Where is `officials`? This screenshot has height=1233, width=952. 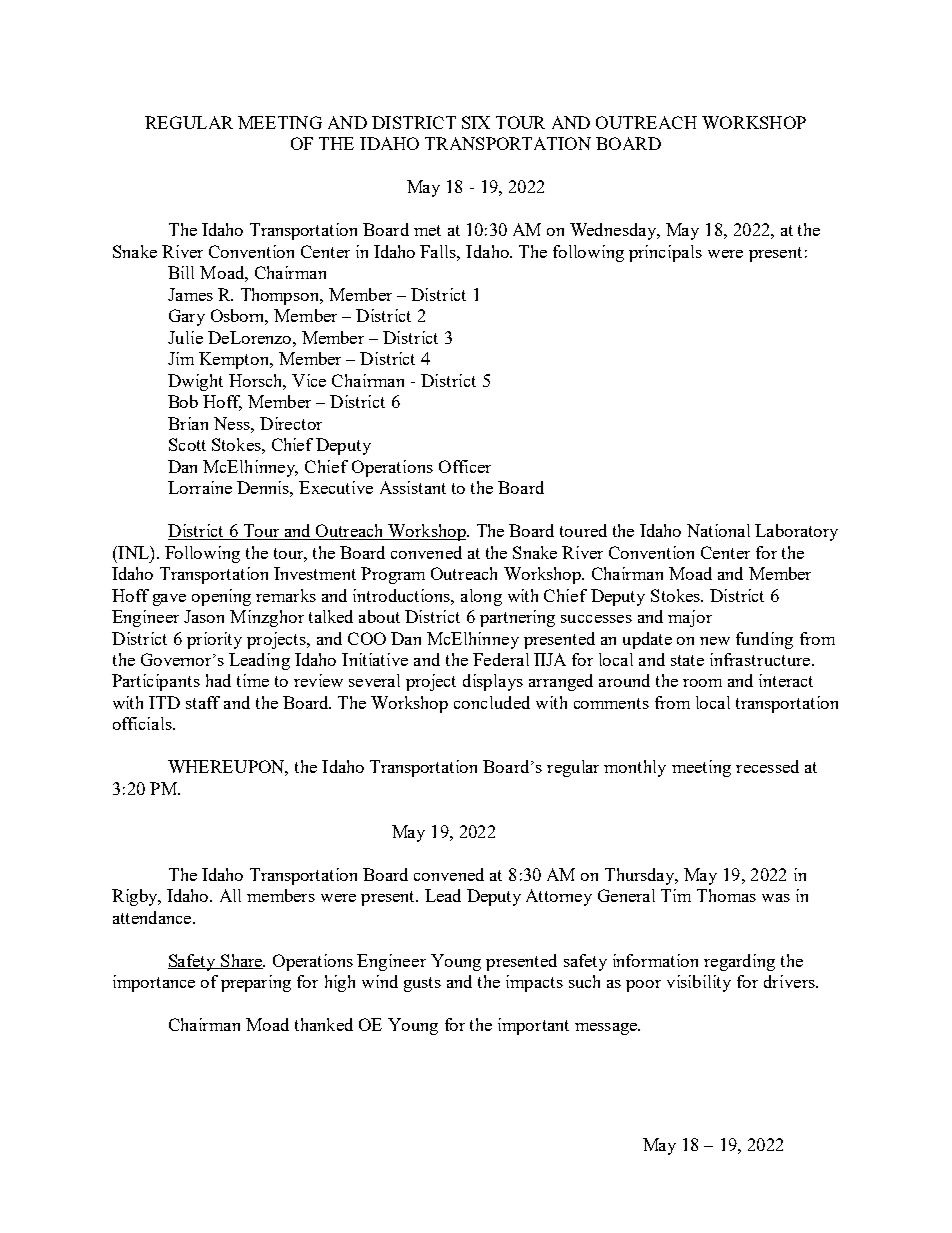
officials is located at coordinates (143, 723).
